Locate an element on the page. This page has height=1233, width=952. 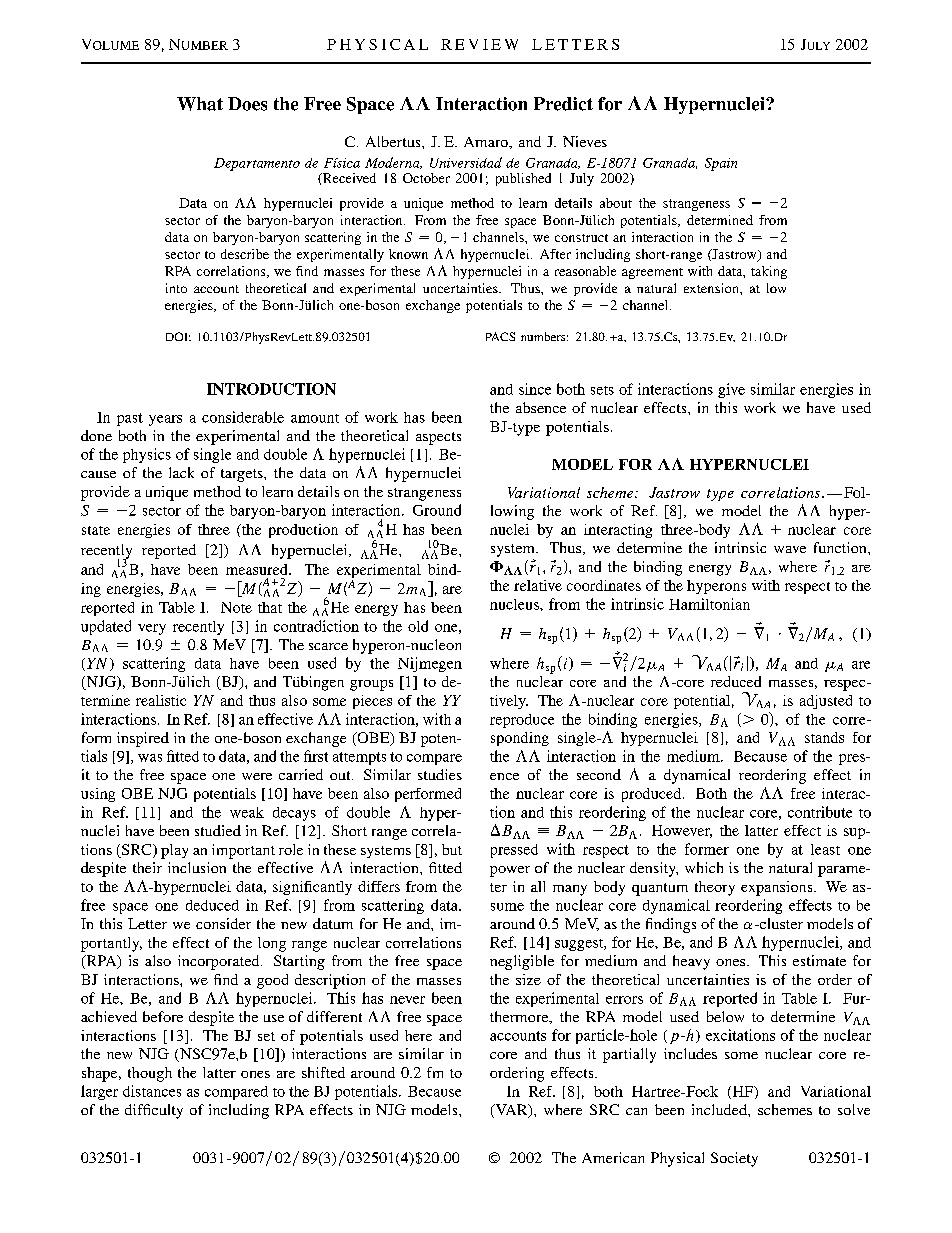
Universidad is located at coordinates (466, 162).
